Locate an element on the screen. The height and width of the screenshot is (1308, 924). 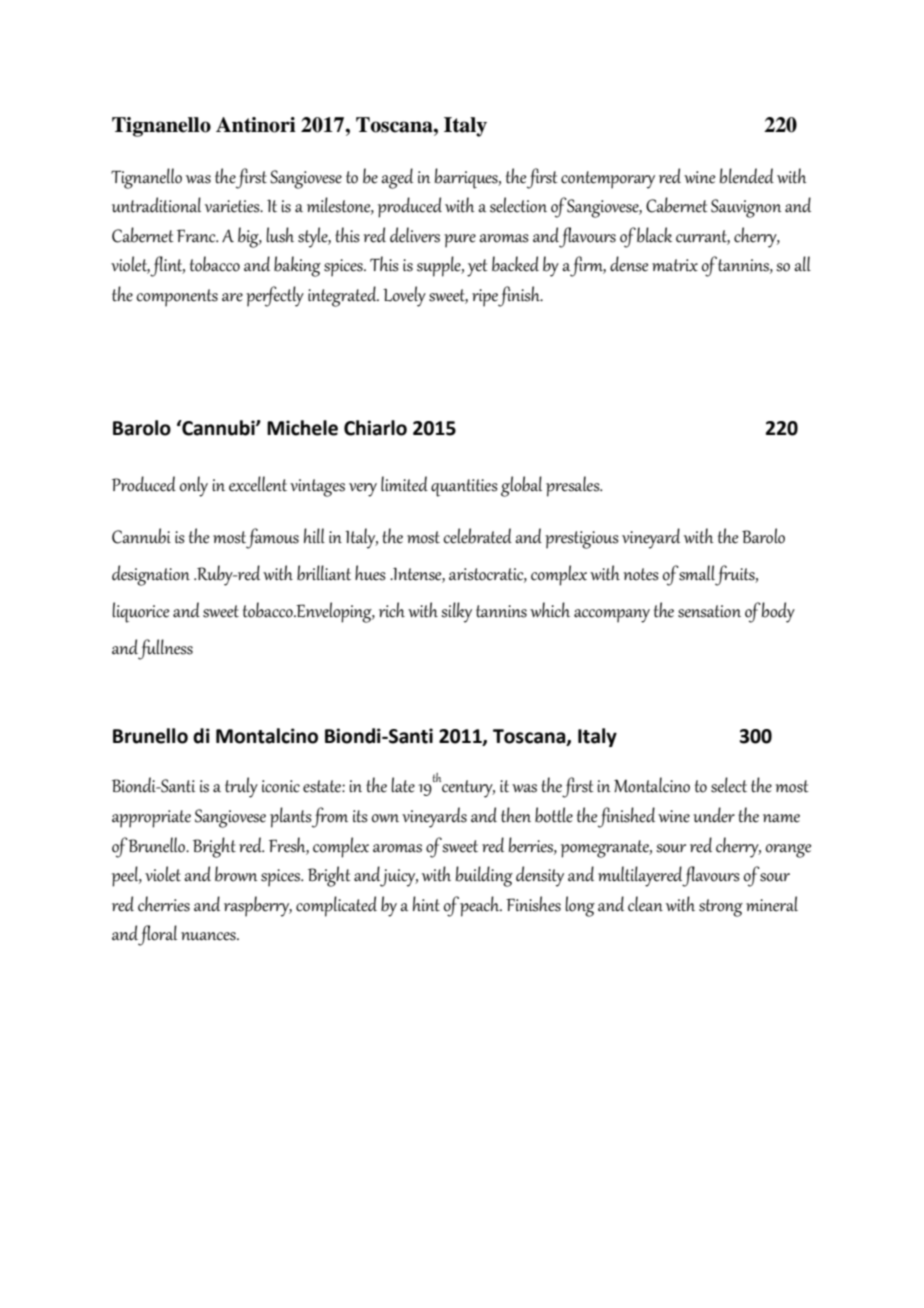
truly is located at coordinates (241, 787).
